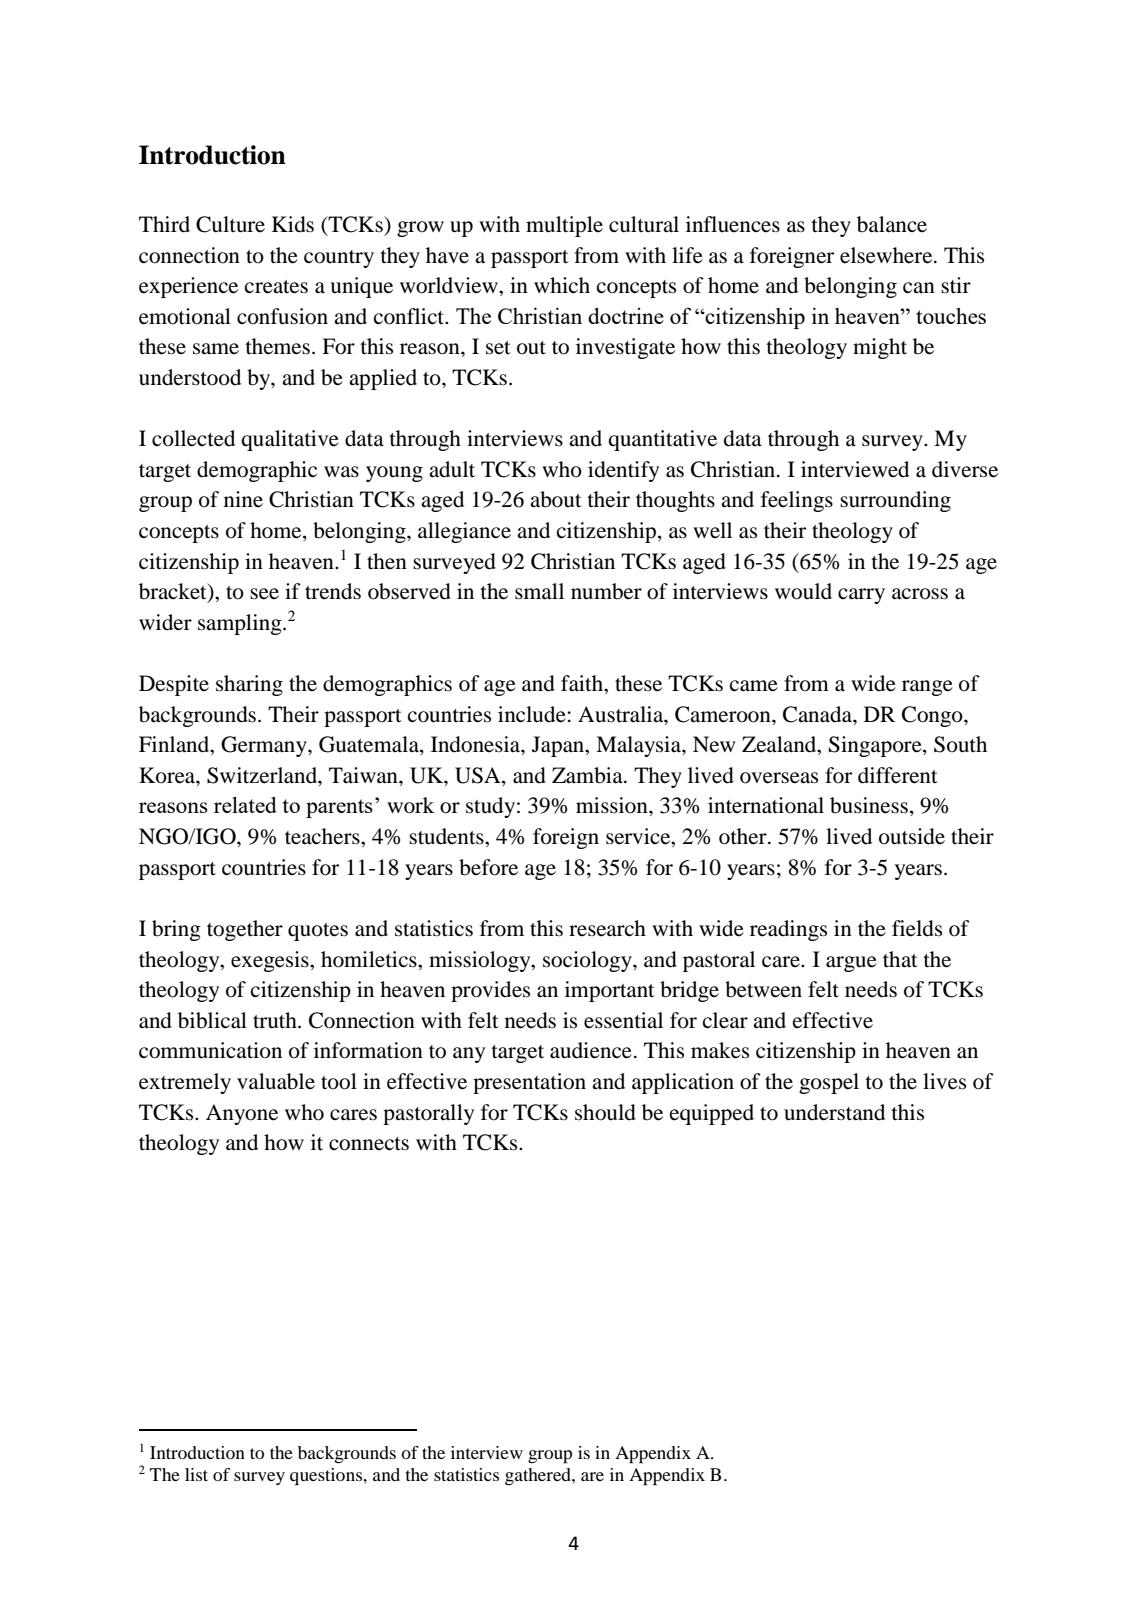 The height and width of the screenshot is (1624, 1148). I want to click on list, so click(196, 1474).
